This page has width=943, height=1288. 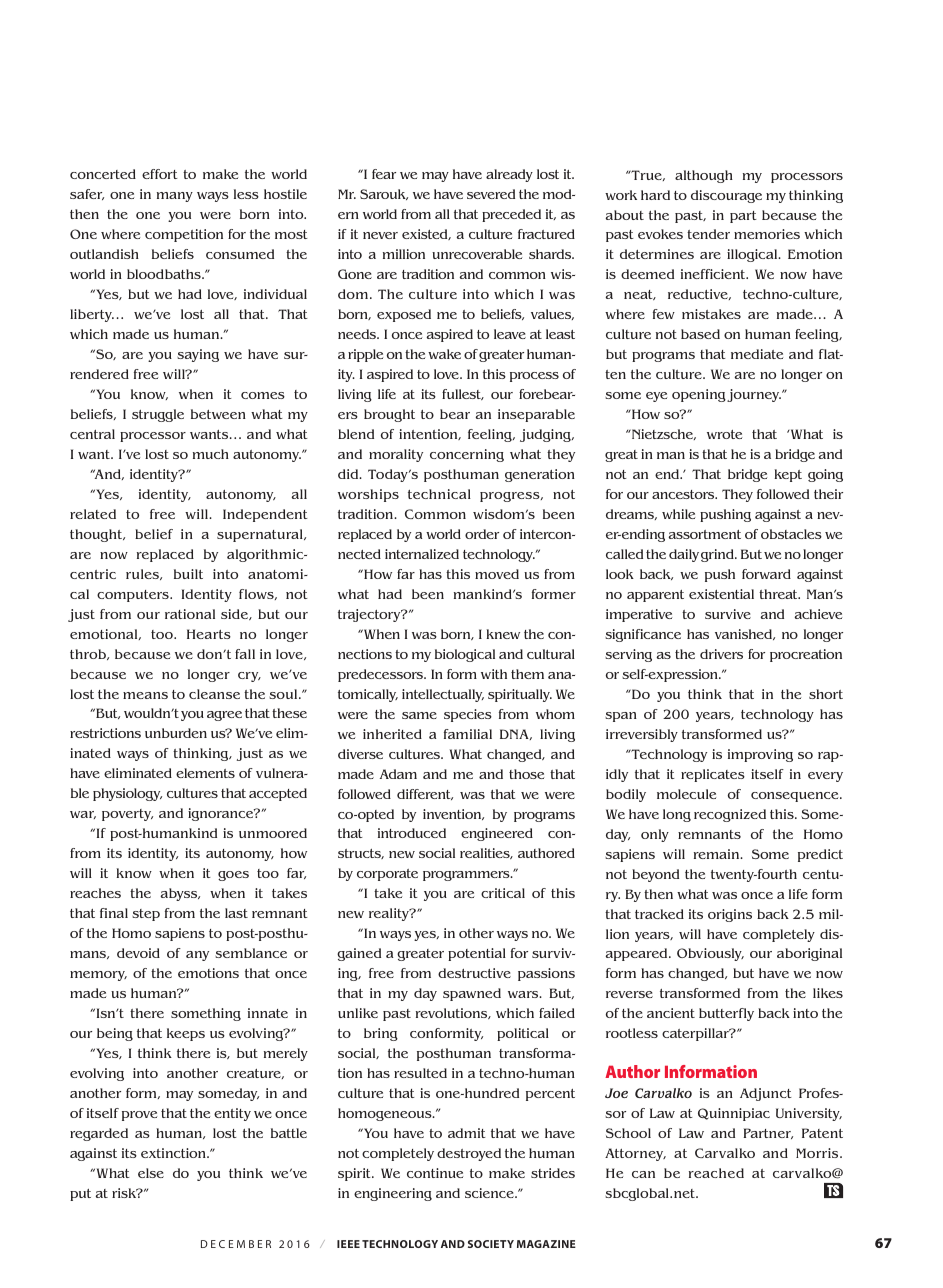 What do you see at coordinates (439, 494) in the page?
I see `technical` at bounding box center [439, 494].
